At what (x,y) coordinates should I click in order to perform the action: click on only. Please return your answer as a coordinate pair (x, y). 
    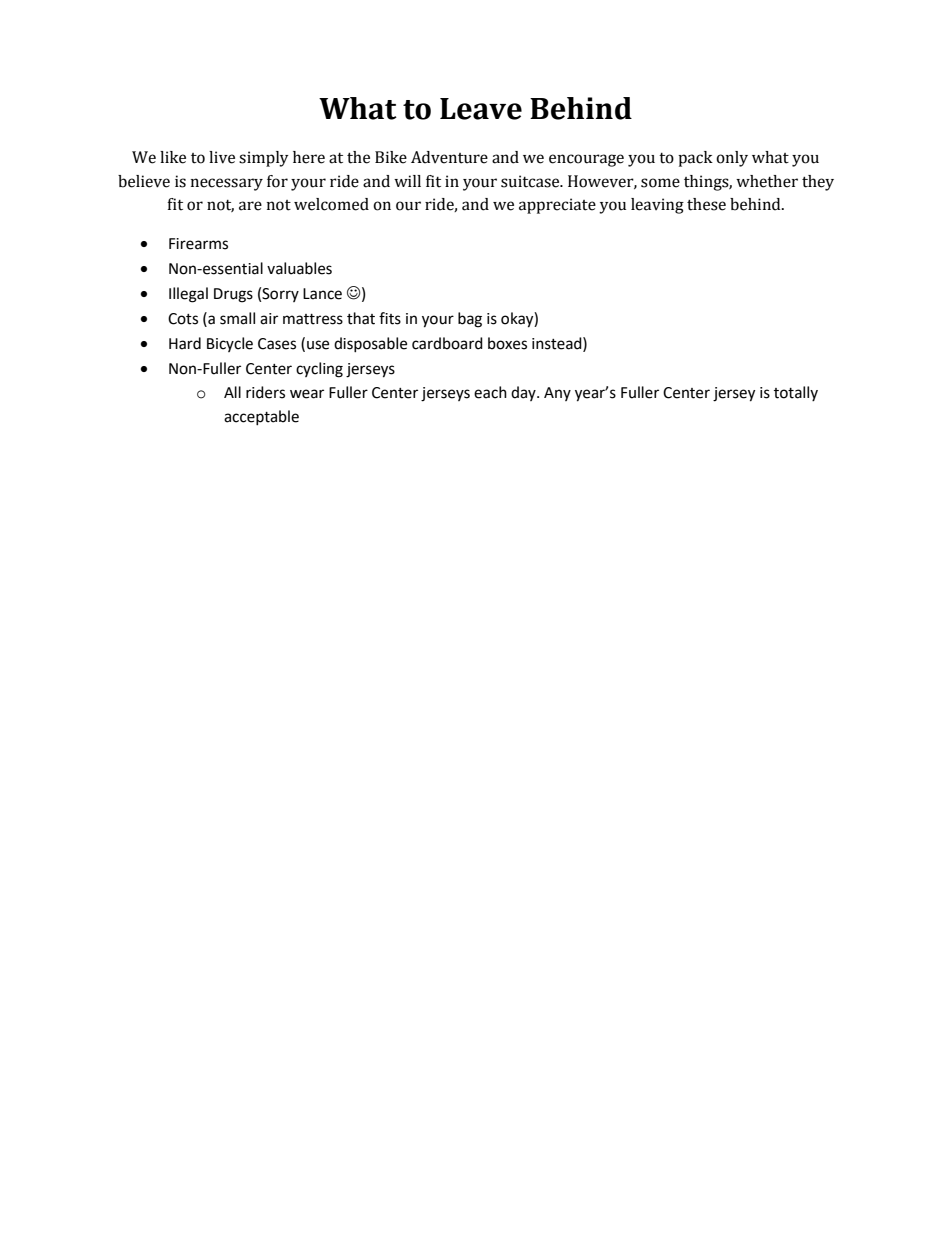
    Looking at the image, I should click on (732, 159).
